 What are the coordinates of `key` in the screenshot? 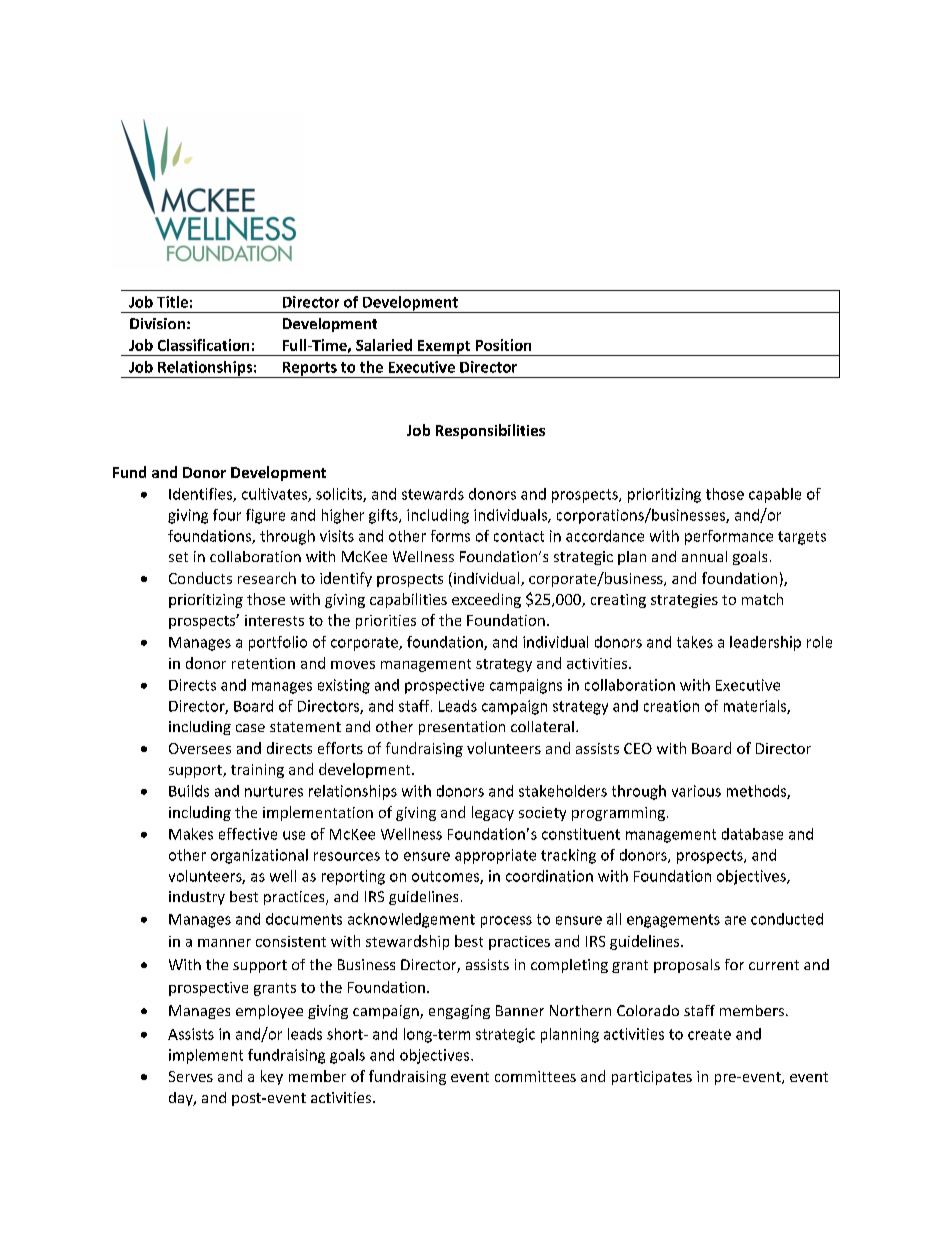 It's located at (272, 1077).
